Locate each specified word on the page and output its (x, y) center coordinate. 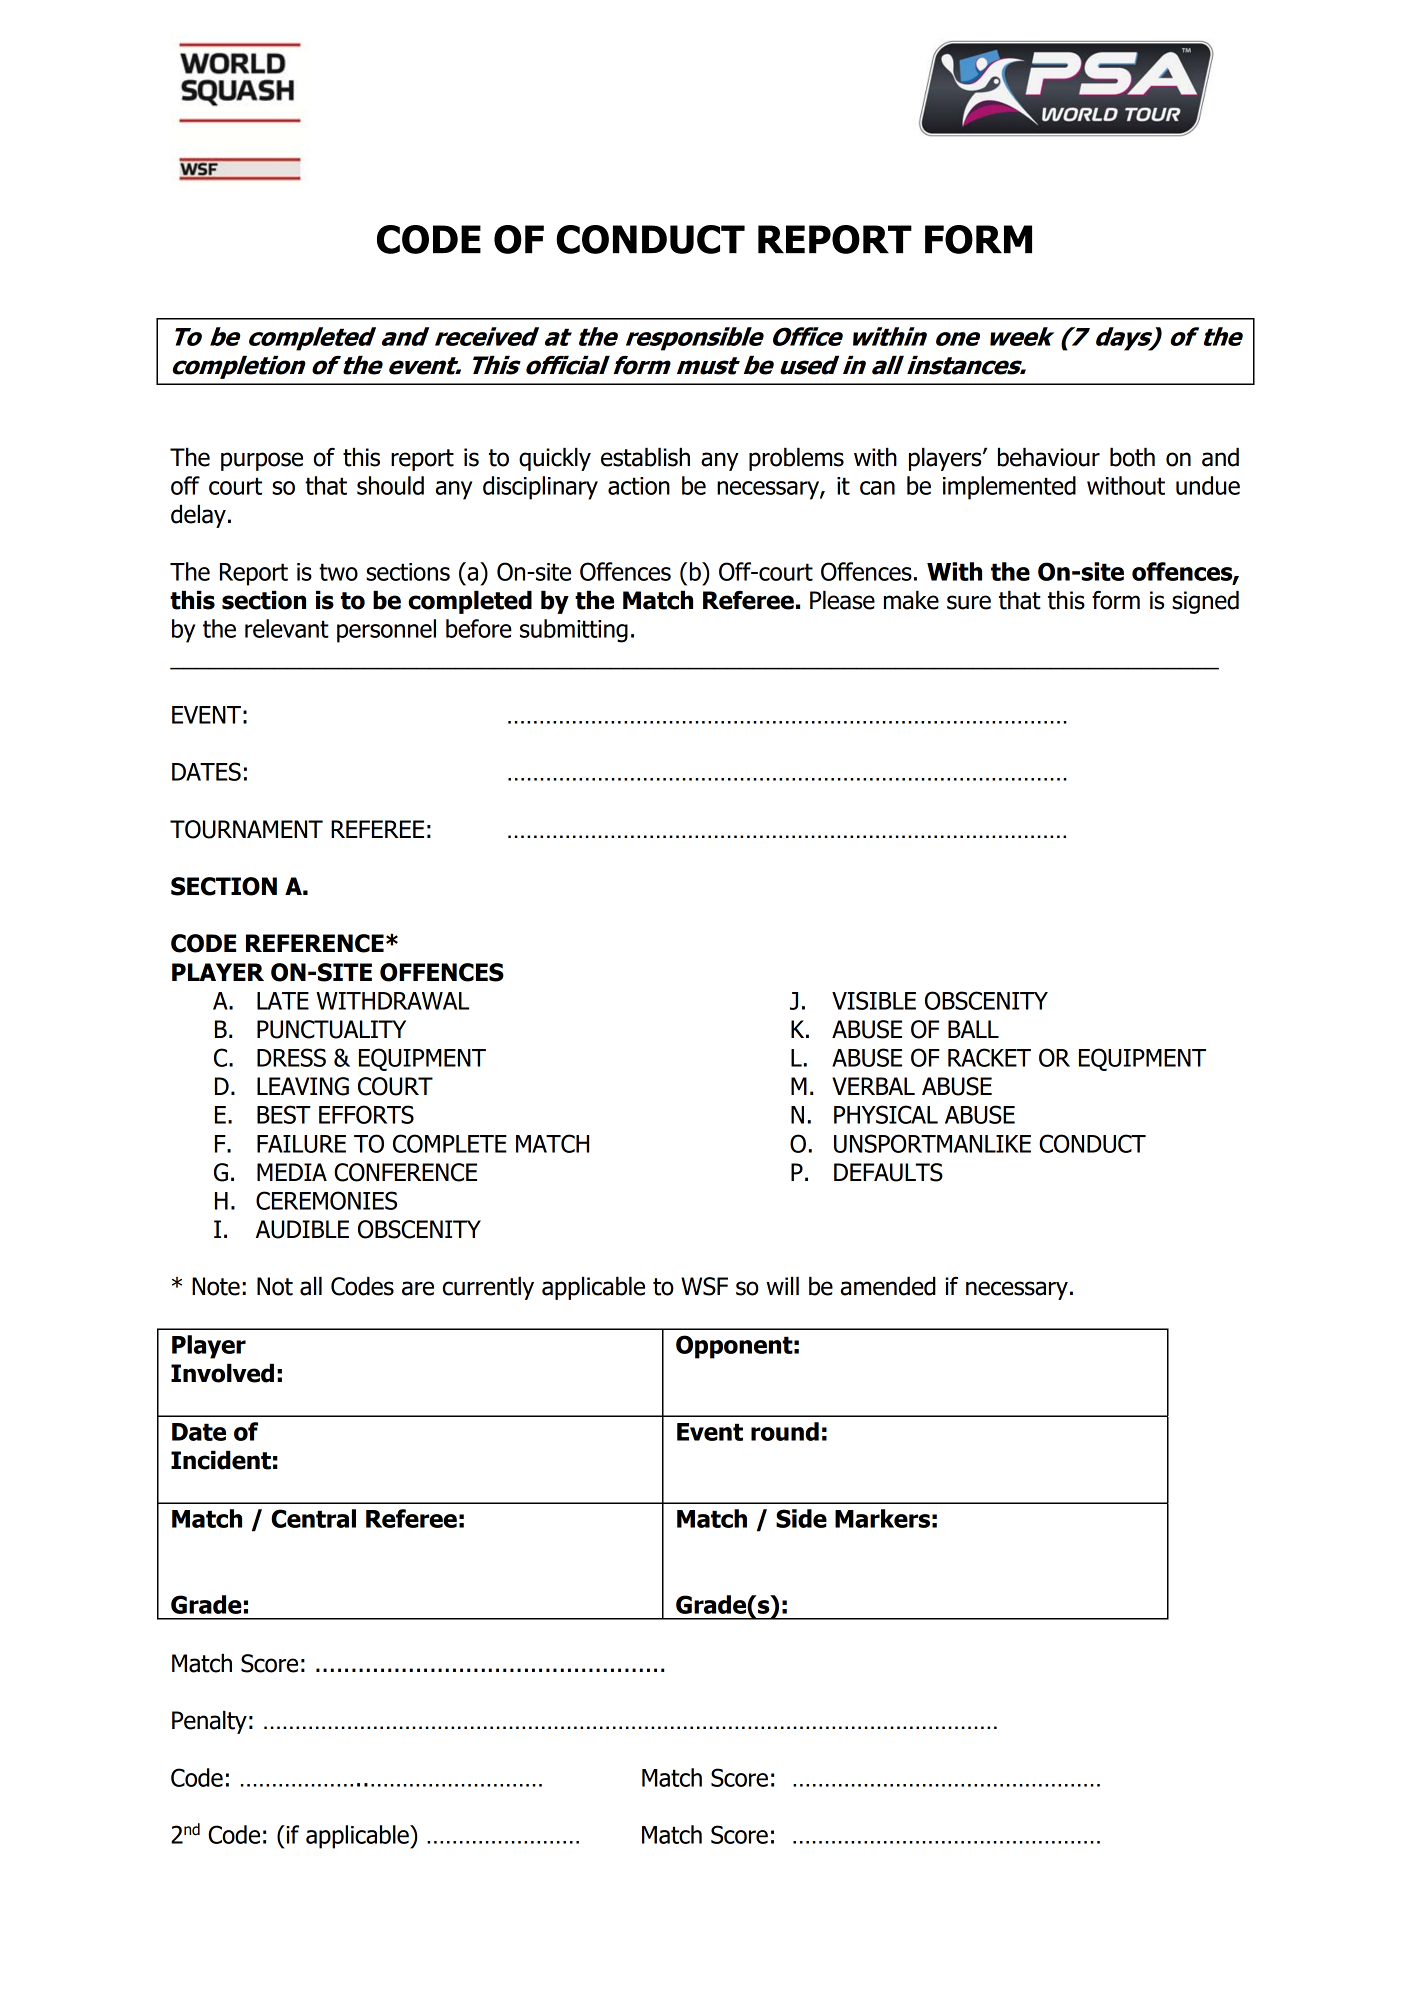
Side (801, 1518)
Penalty (209, 1722)
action (639, 486)
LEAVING (303, 1086)
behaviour (1049, 457)
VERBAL (873, 1086)
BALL (973, 1029)
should (390, 485)
